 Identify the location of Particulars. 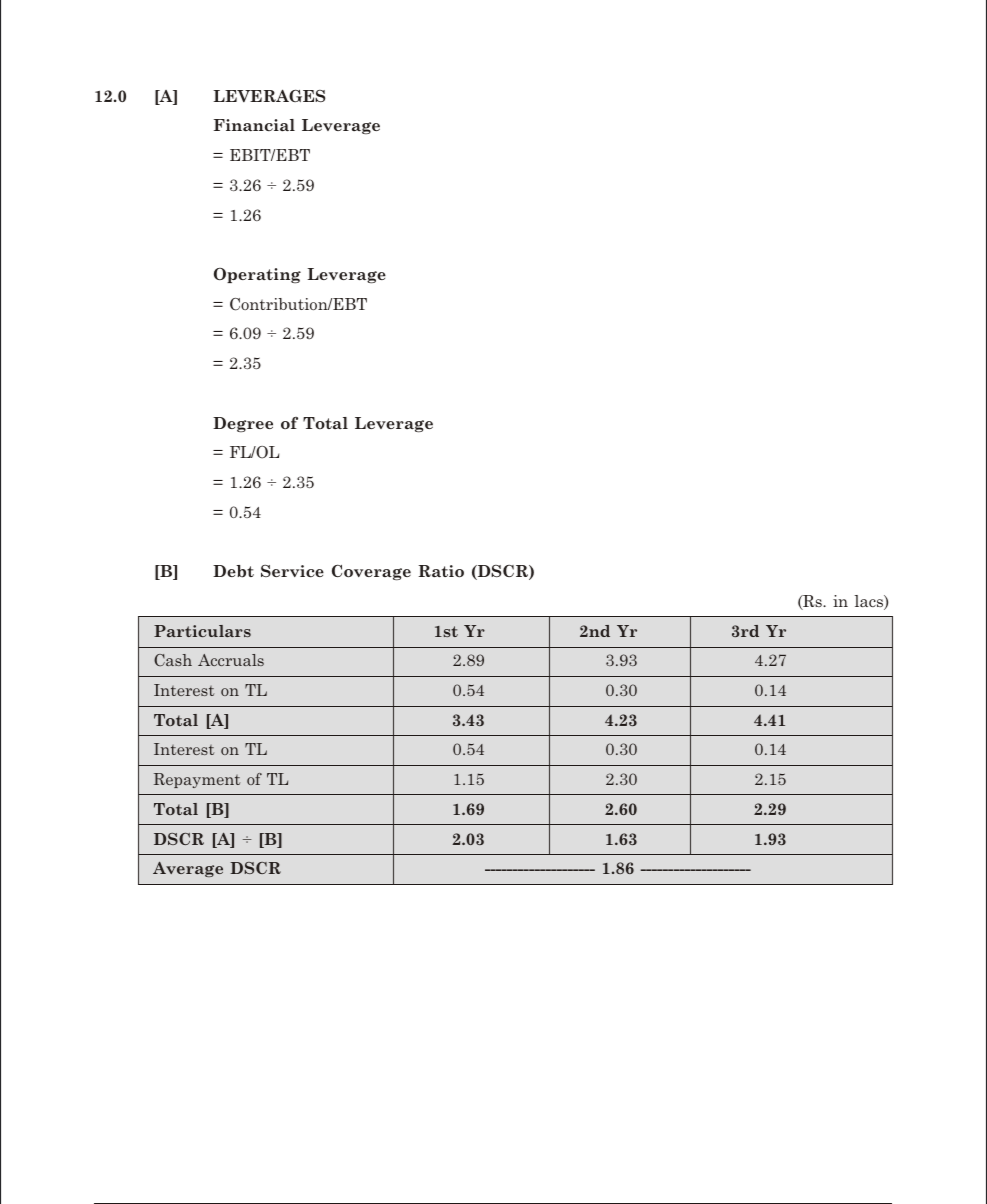
(202, 631).
